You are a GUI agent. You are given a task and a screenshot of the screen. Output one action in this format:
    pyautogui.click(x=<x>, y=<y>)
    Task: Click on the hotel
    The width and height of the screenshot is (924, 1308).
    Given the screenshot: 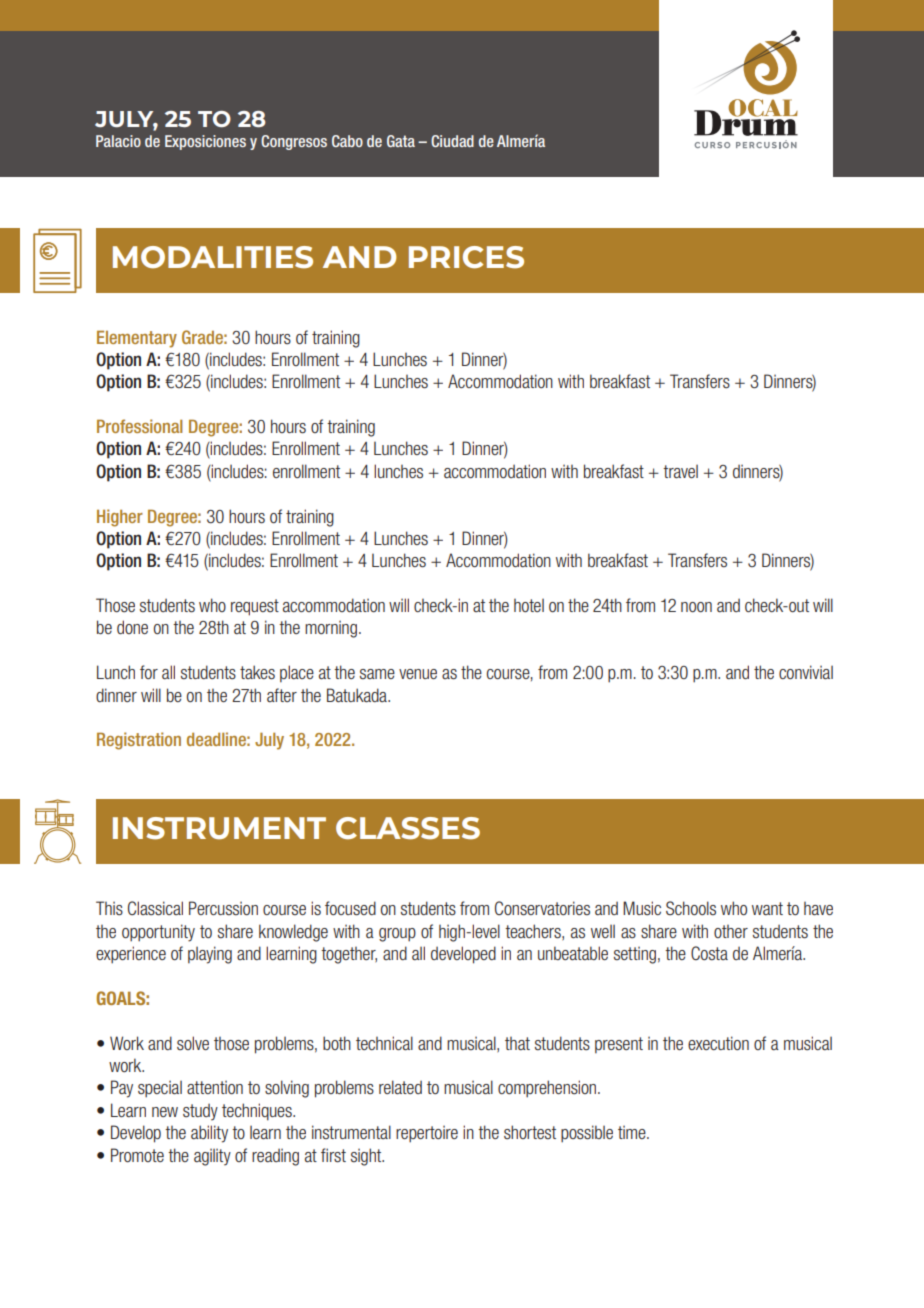 What is the action you would take?
    pyautogui.click(x=529, y=605)
